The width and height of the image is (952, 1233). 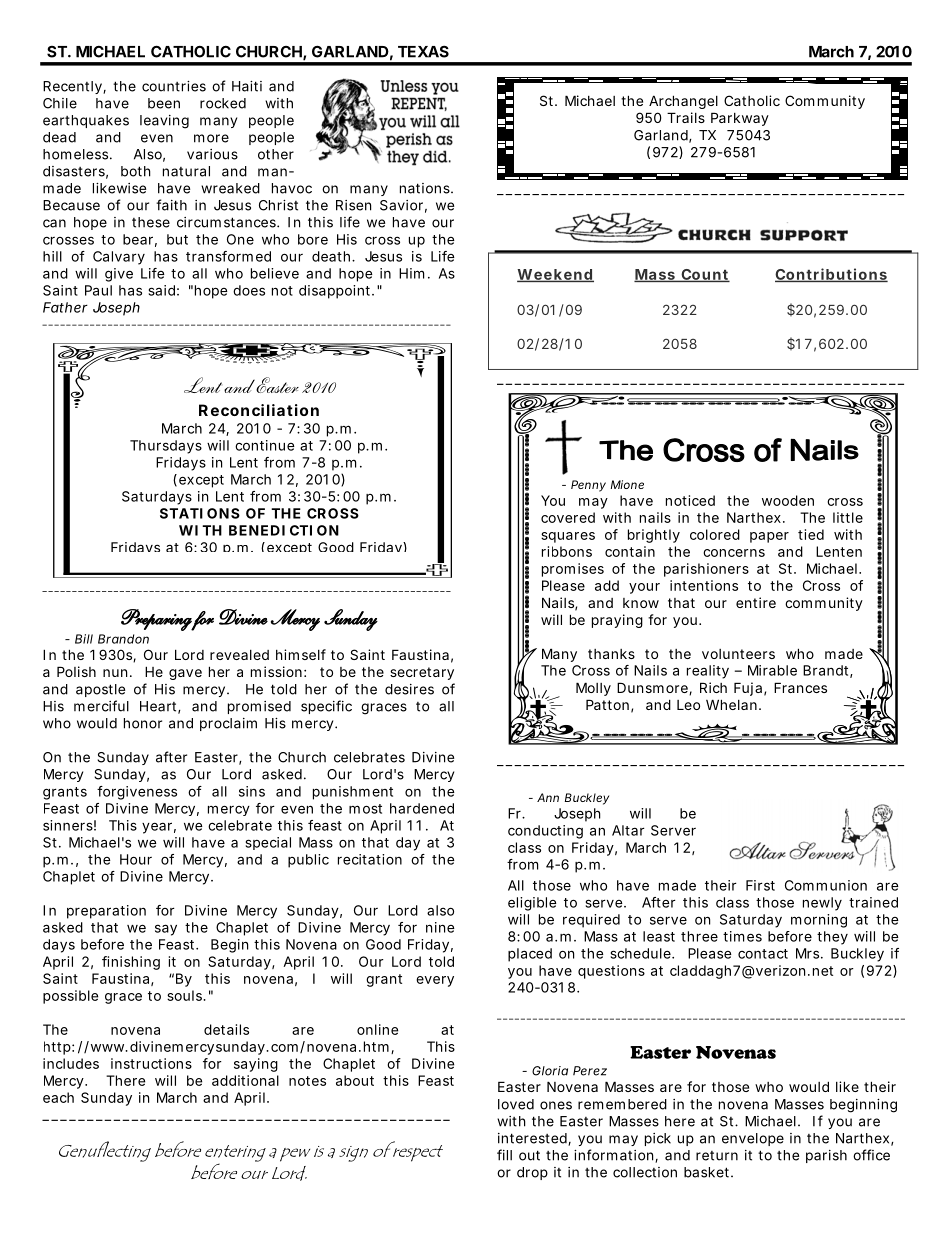 What do you see at coordinates (504, 1155) in the image?
I see `fill` at bounding box center [504, 1155].
